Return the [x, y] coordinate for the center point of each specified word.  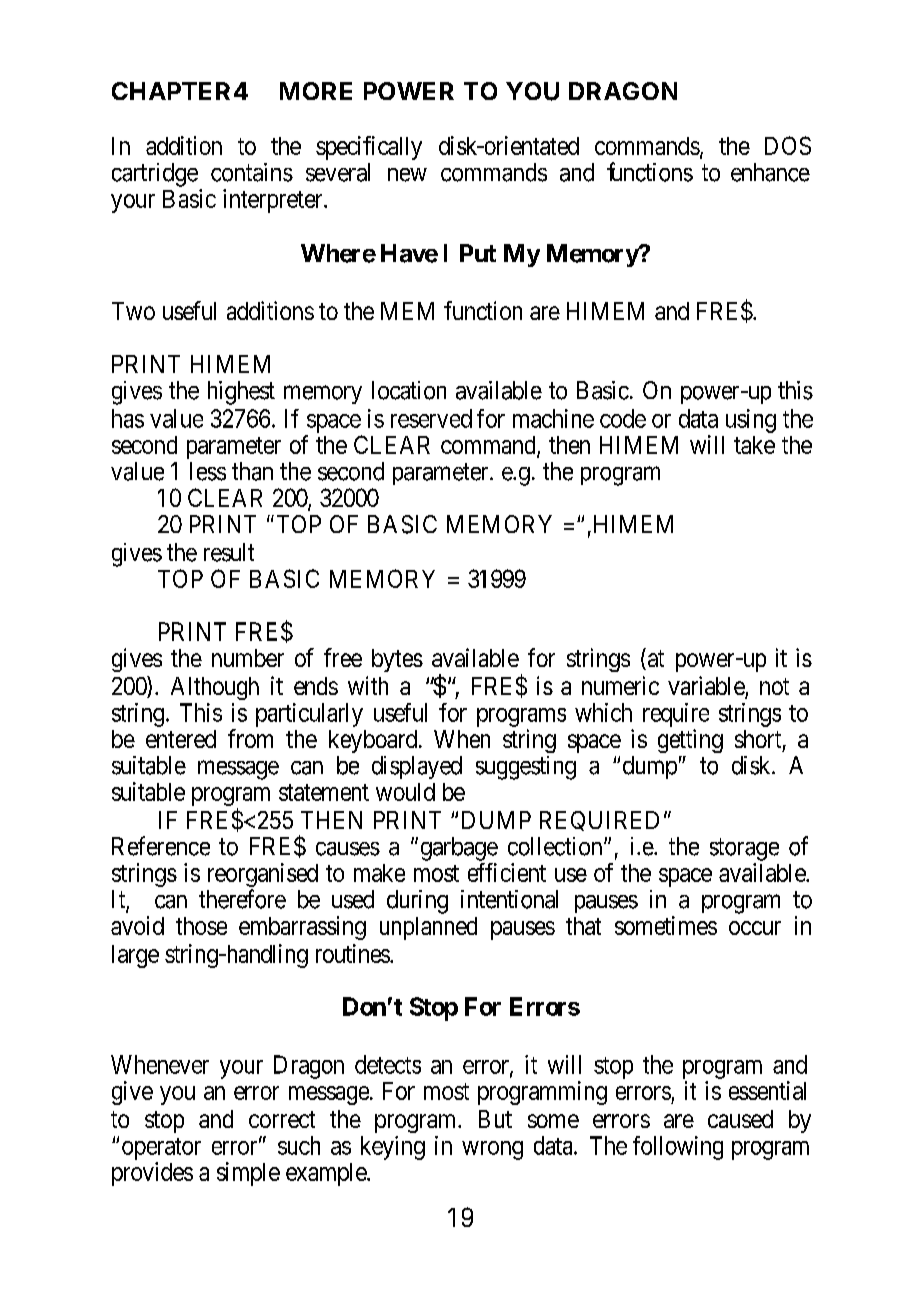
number [248, 658]
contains [252, 172]
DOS [788, 145]
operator [161, 1149]
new [407, 175]
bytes [397, 660]
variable [707, 687]
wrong [492, 1150]
